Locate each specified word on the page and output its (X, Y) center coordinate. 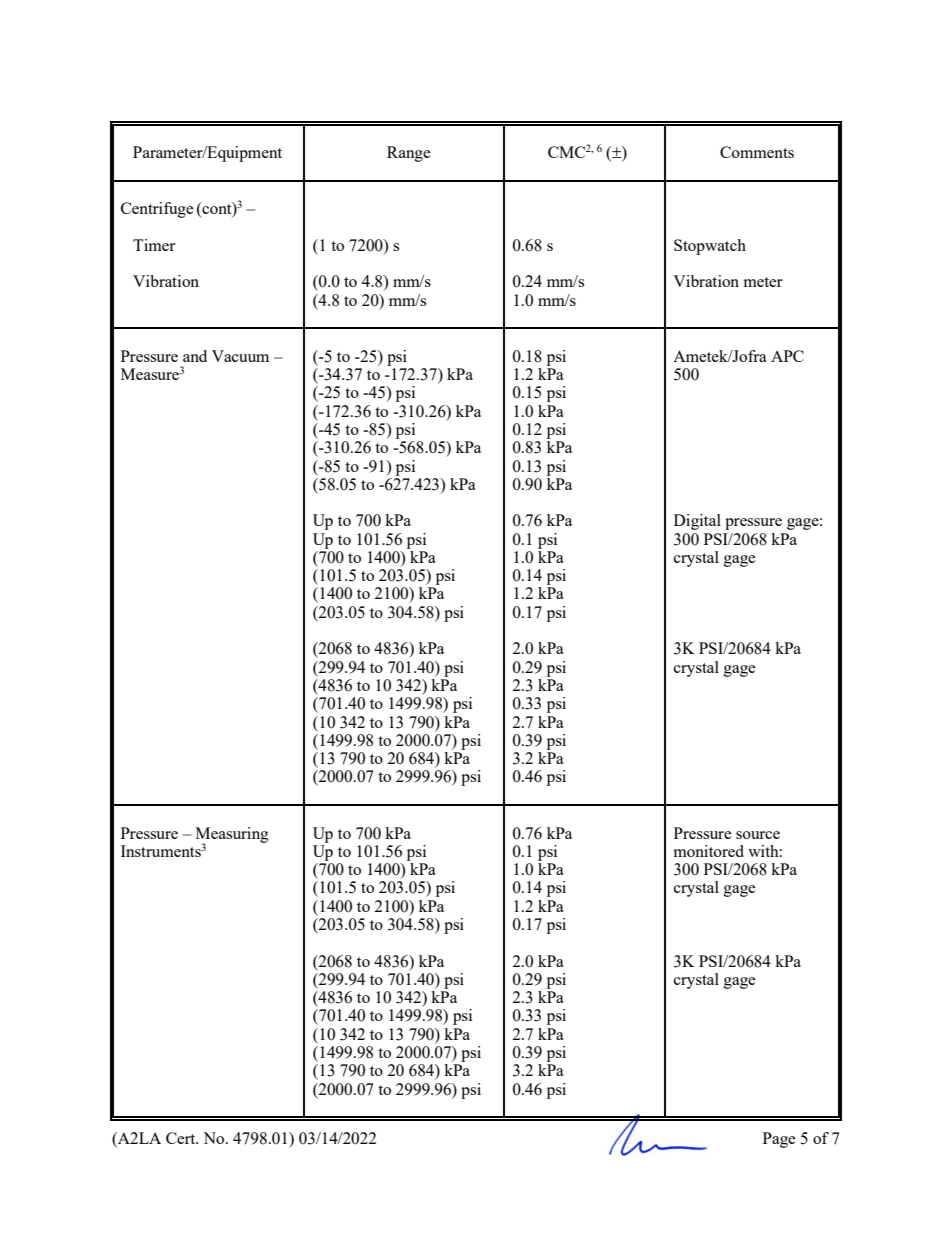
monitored (709, 851)
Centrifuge (157, 210)
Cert (182, 1138)
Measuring (232, 836)
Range (409, 154)
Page (779, 1140)
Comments (757, 152)
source (758, 835)
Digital (697, 522)
